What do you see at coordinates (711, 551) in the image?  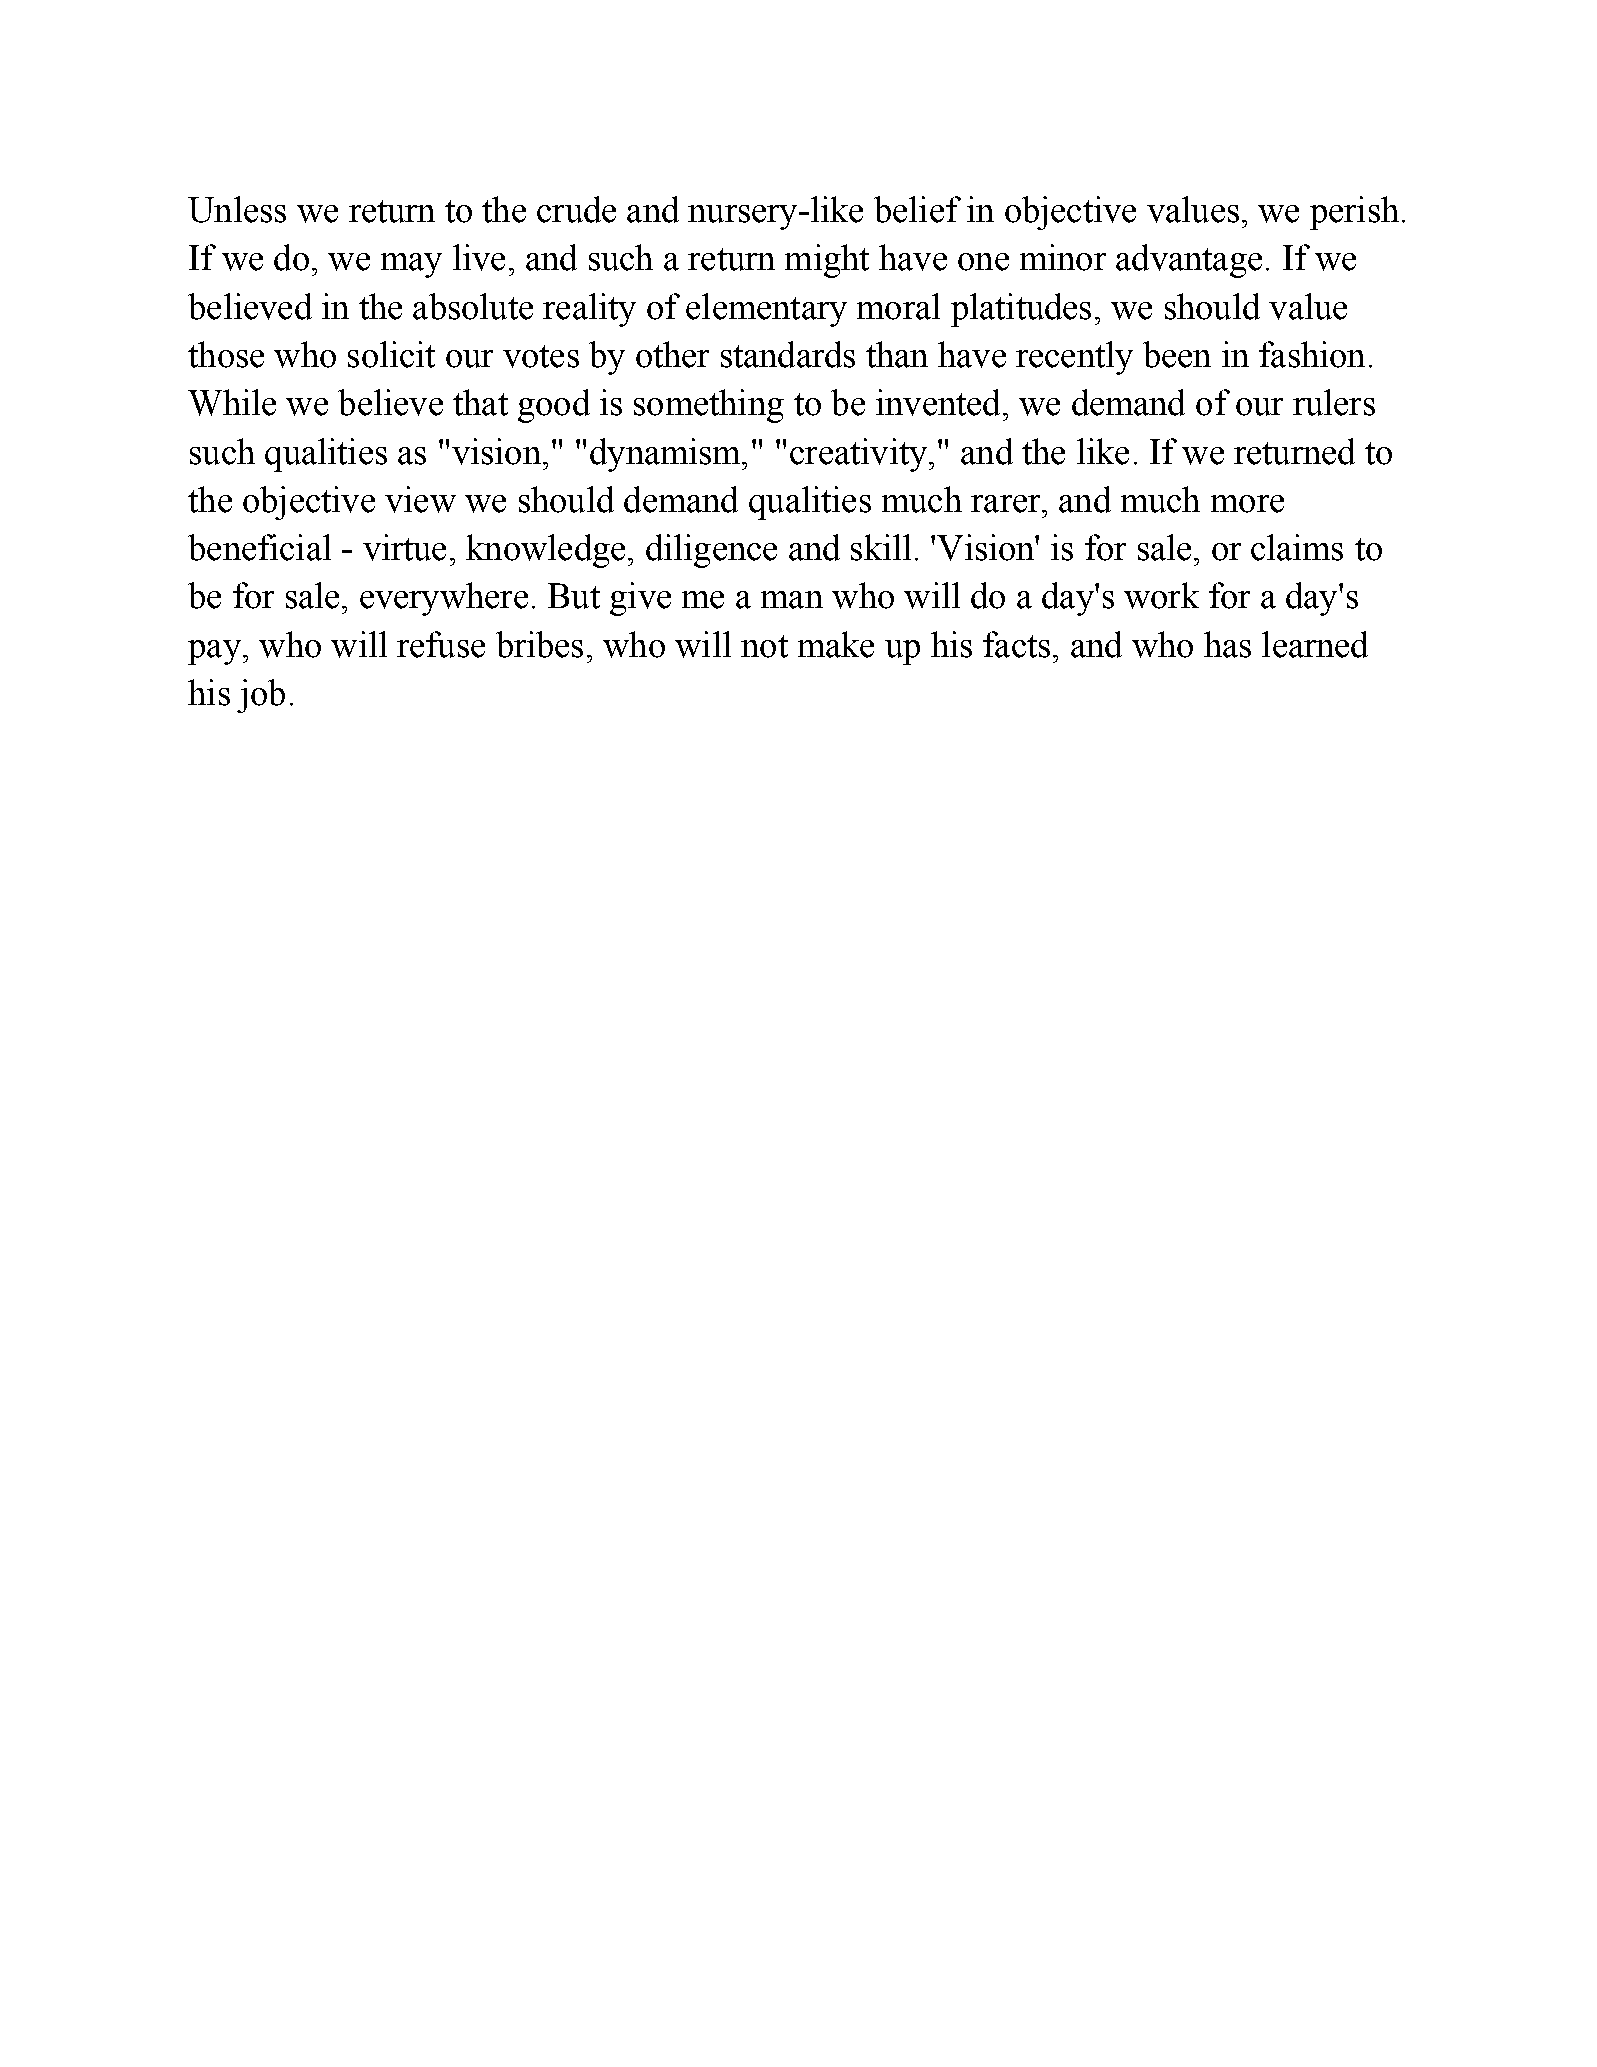 I see `diligence` at bounding box center [711, 551].
